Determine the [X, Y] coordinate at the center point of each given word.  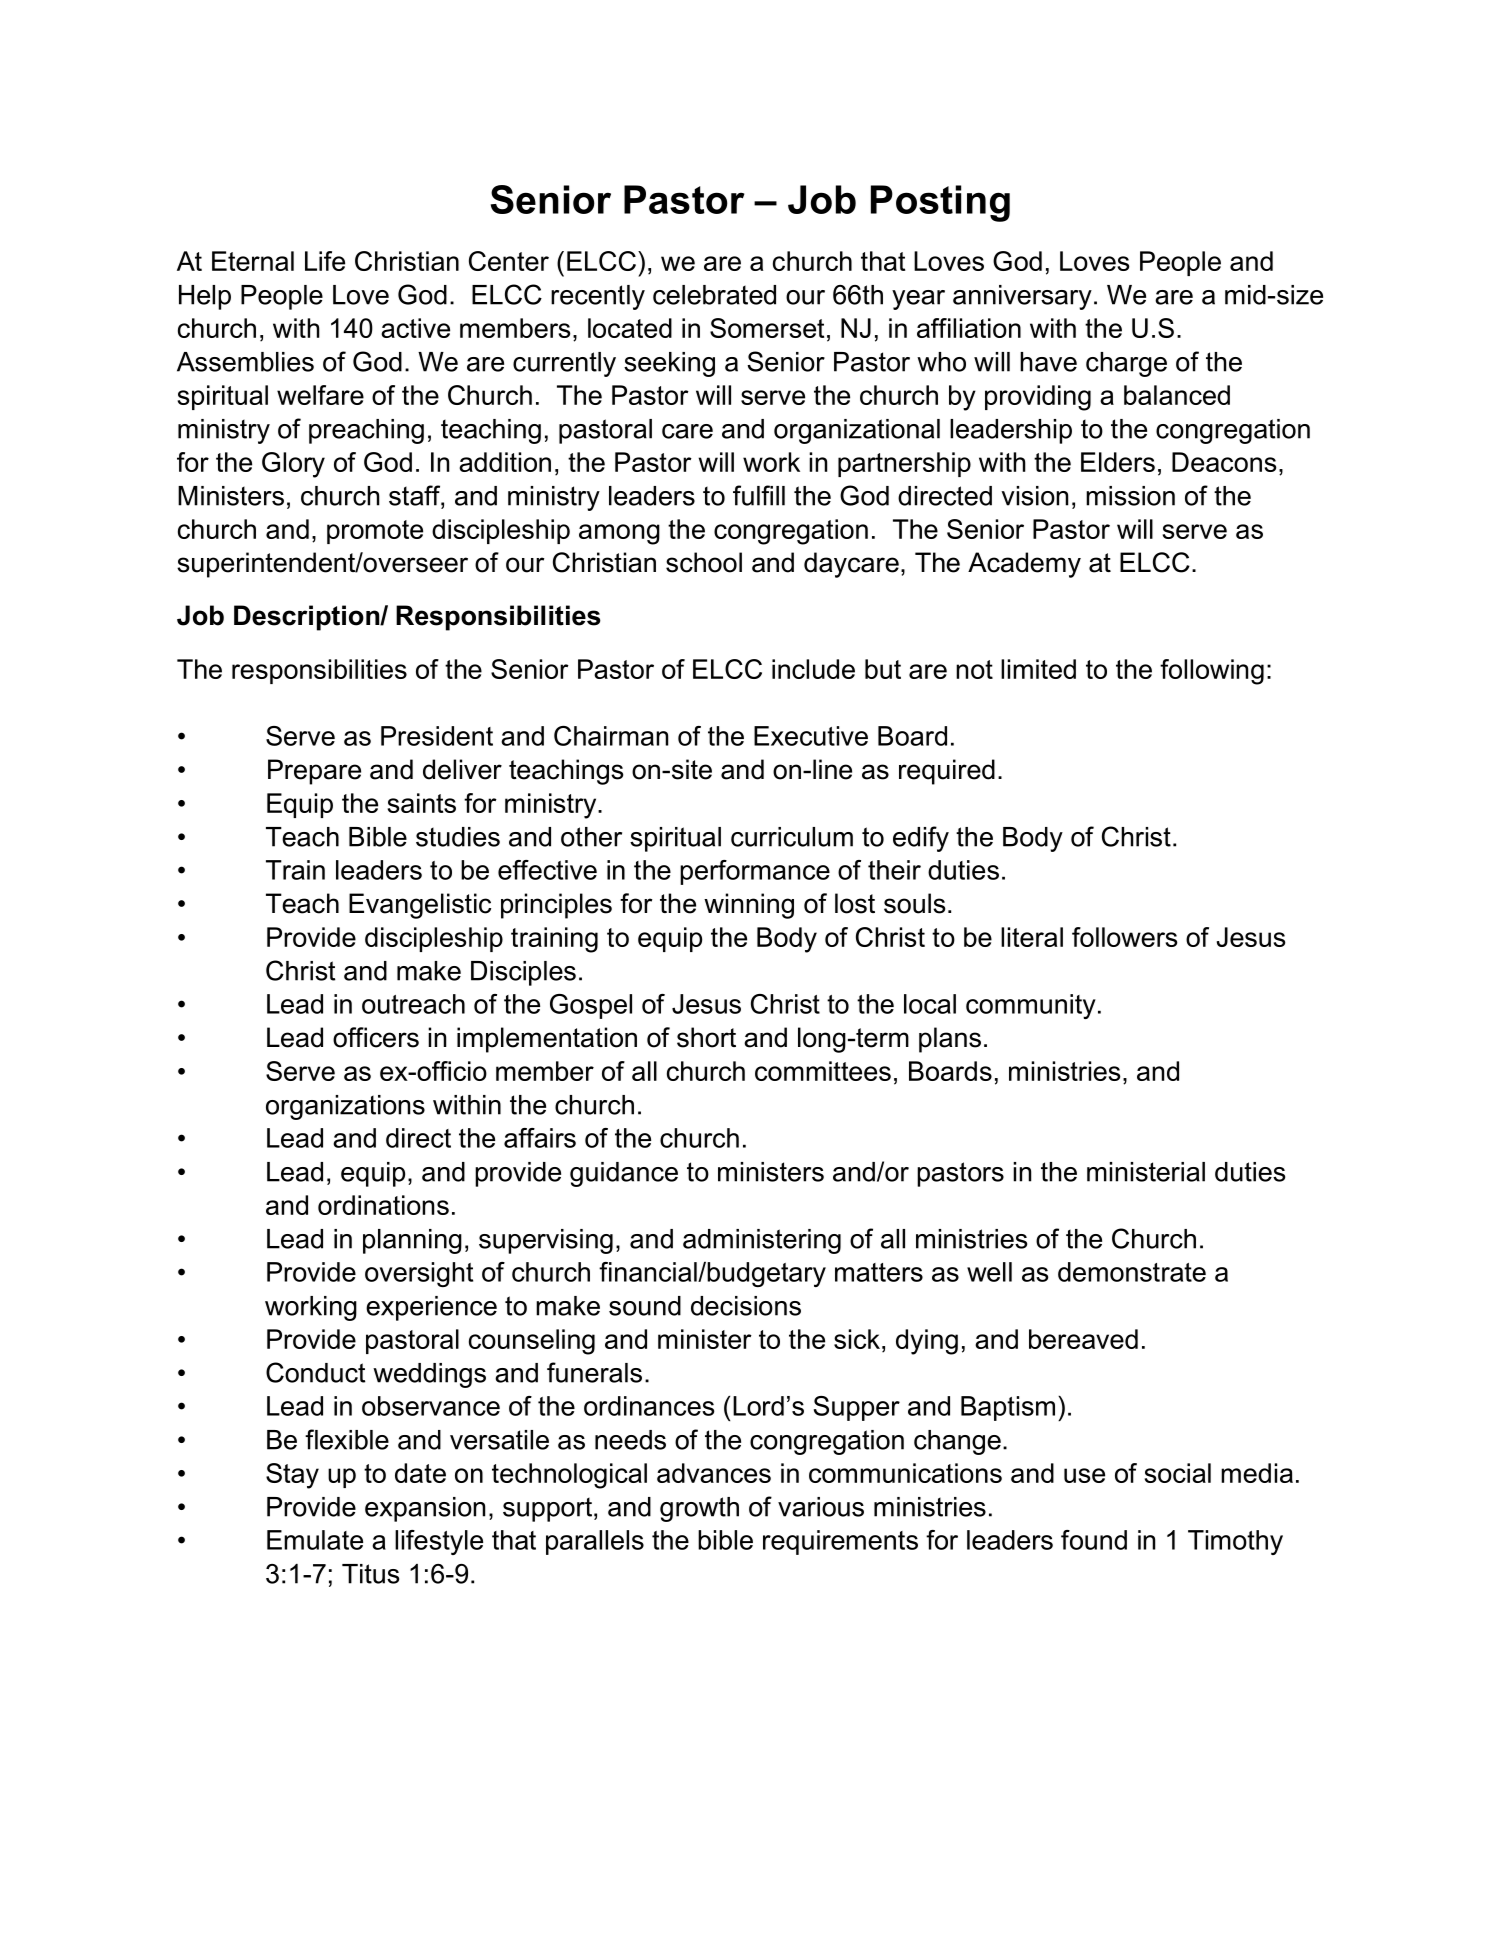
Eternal [253, 261]
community [1031, 1006]
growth [699, 1509]
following [1212, 672]
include [813, 669]
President [437, 736]
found [1094, 1540]
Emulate [315, 1540]
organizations [345, 1107]
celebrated [714, 295]
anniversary [1022, 297]
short [706, 1037]
